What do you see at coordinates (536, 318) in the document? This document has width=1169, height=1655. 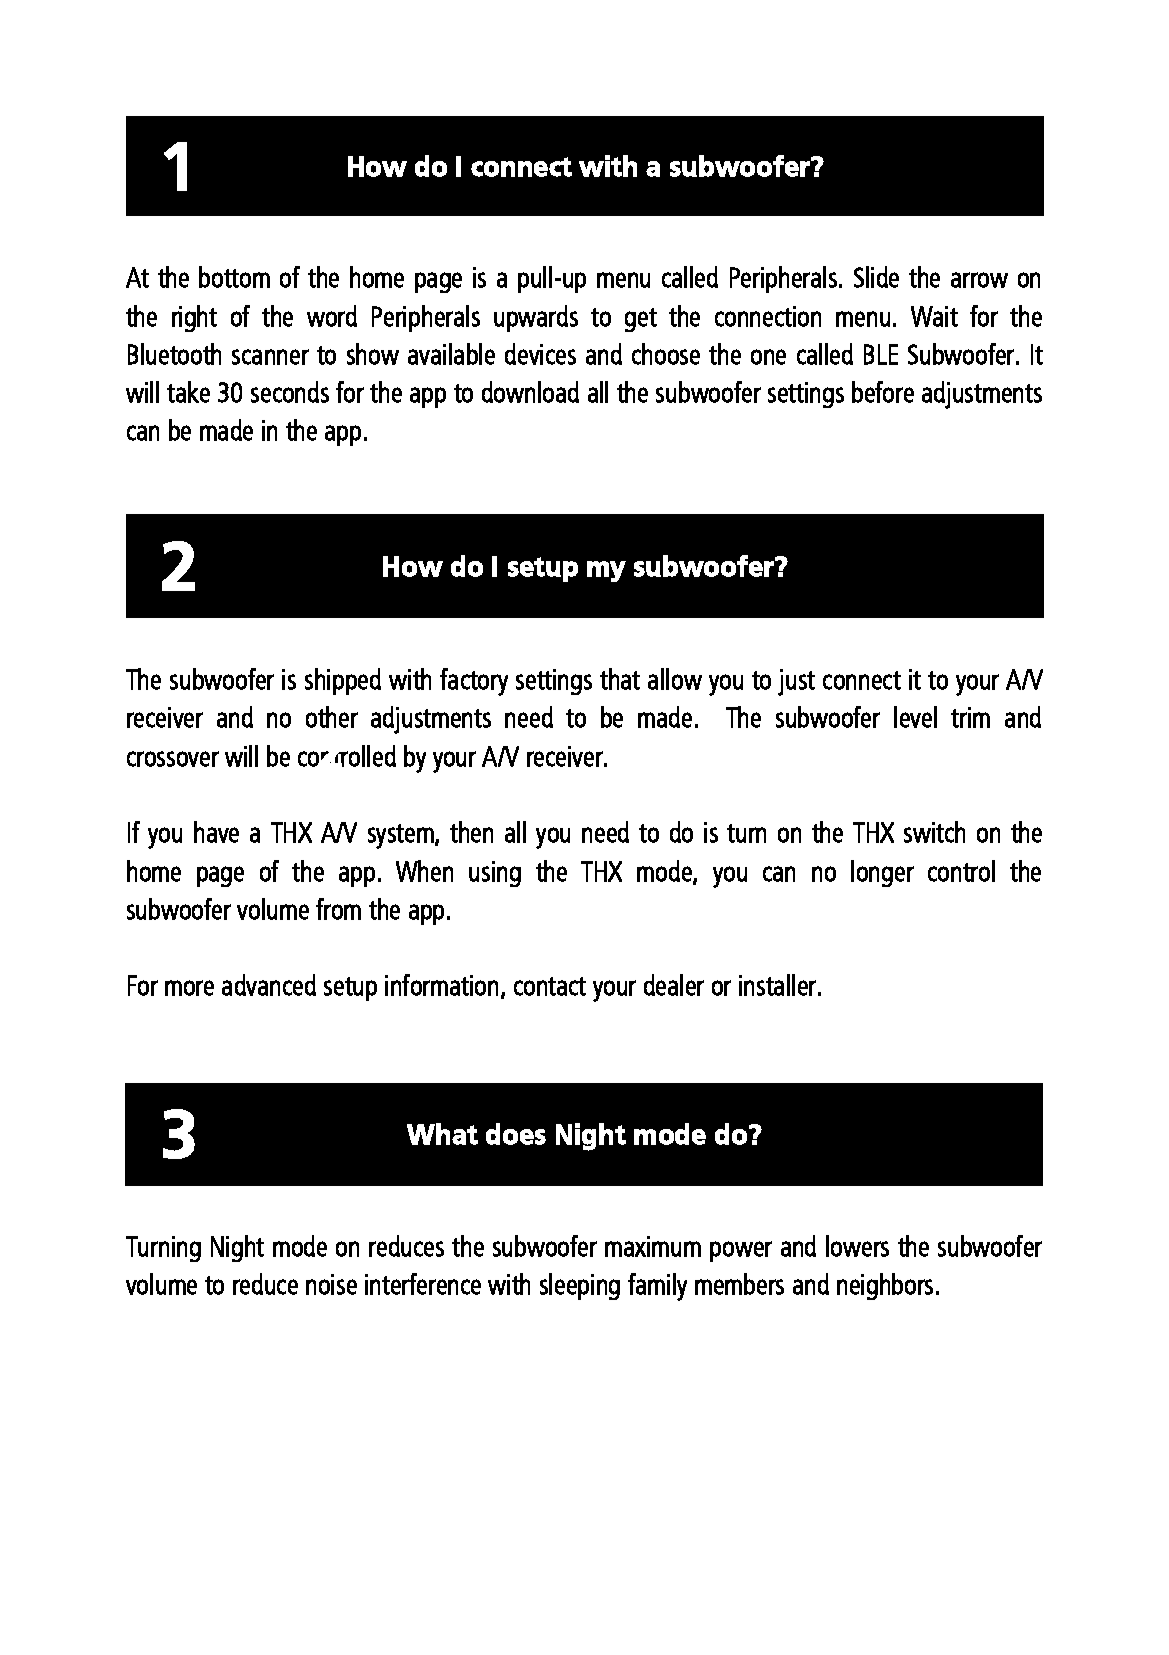 I see `upwards` at bounding box center [536, 318].
